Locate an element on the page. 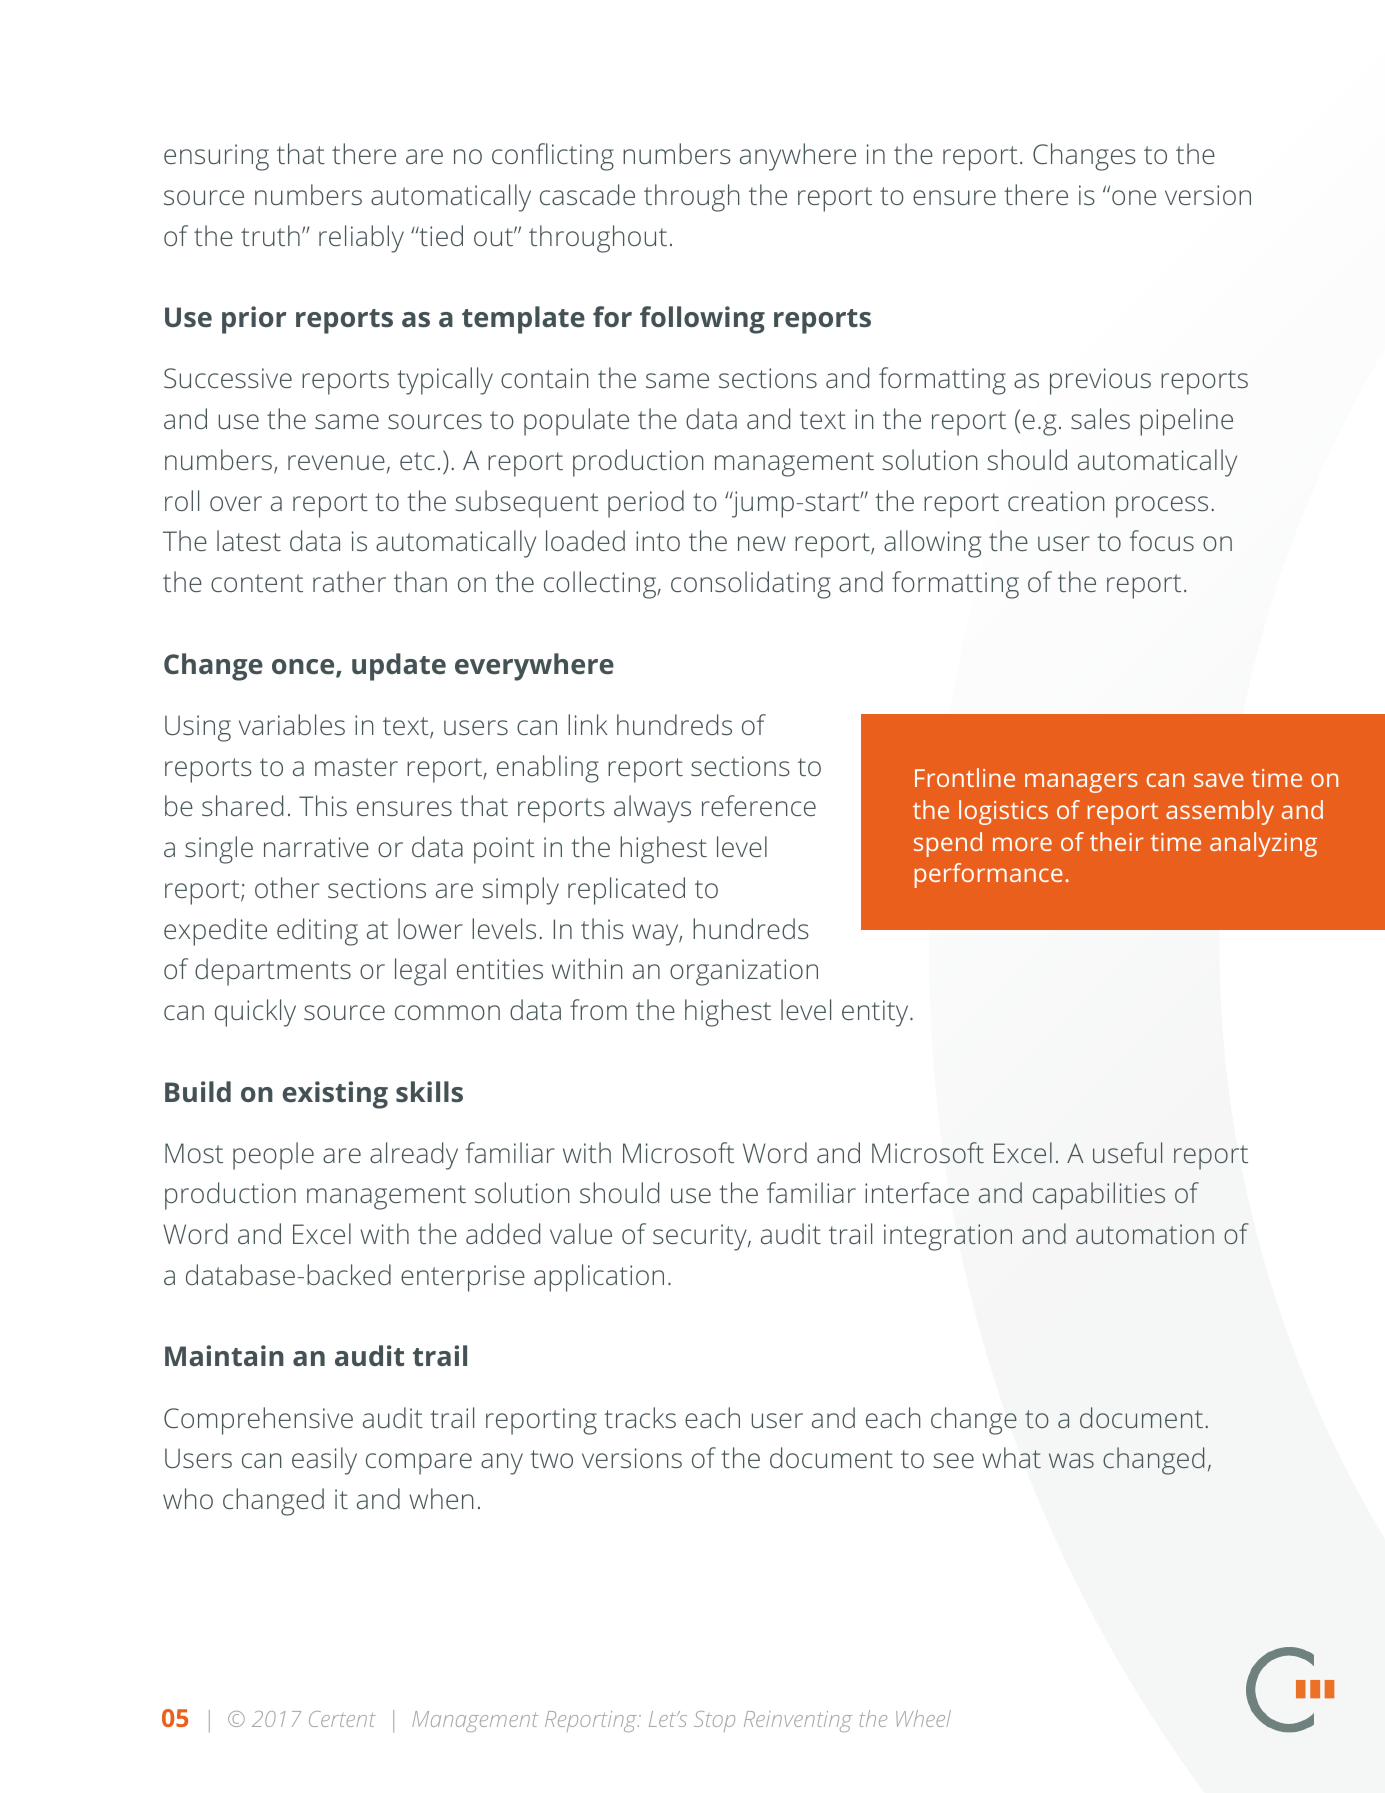 The width and height of the page is (1385, 1793). their is located at coordinates (1117, 841).
